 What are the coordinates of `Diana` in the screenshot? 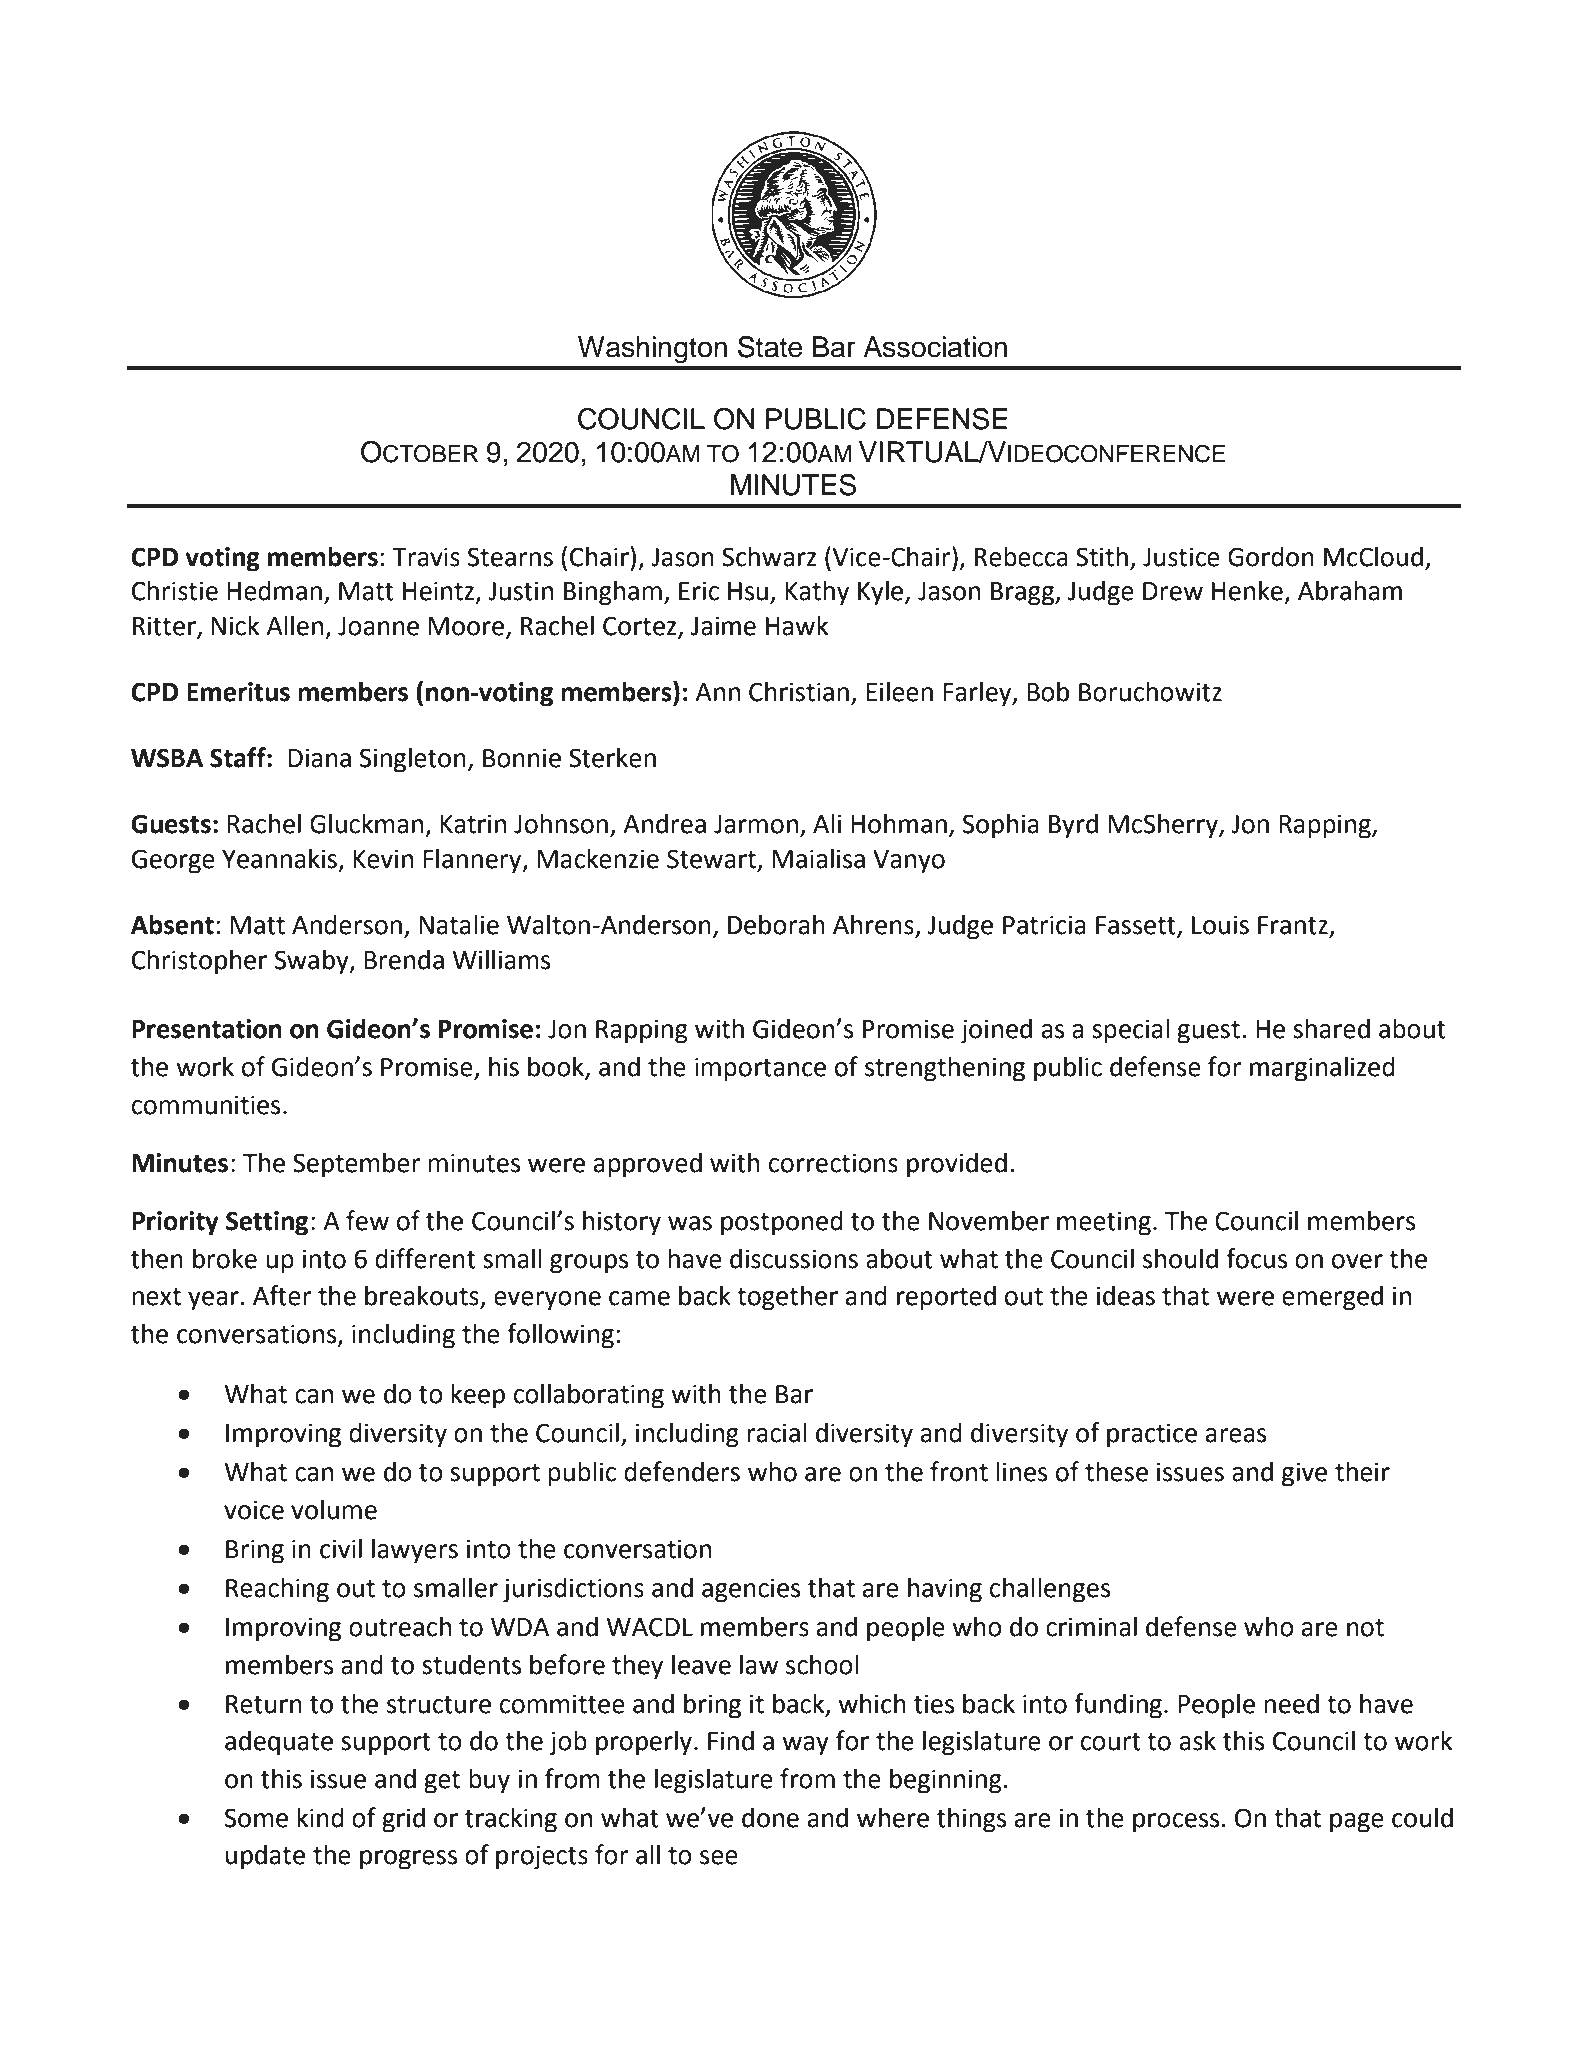 It's located at (319, 758).
